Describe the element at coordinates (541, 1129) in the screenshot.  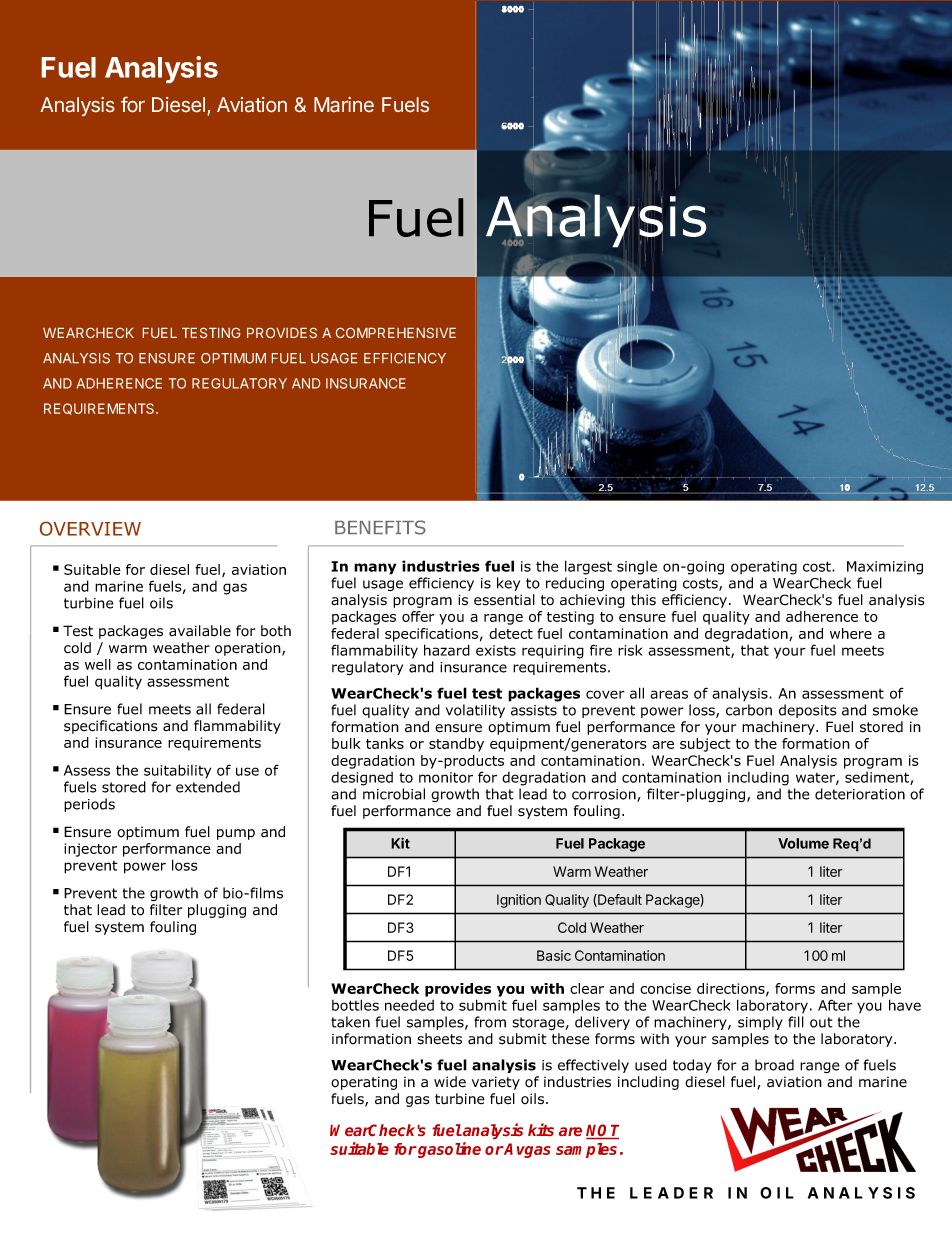
I see `kits` at that location.
